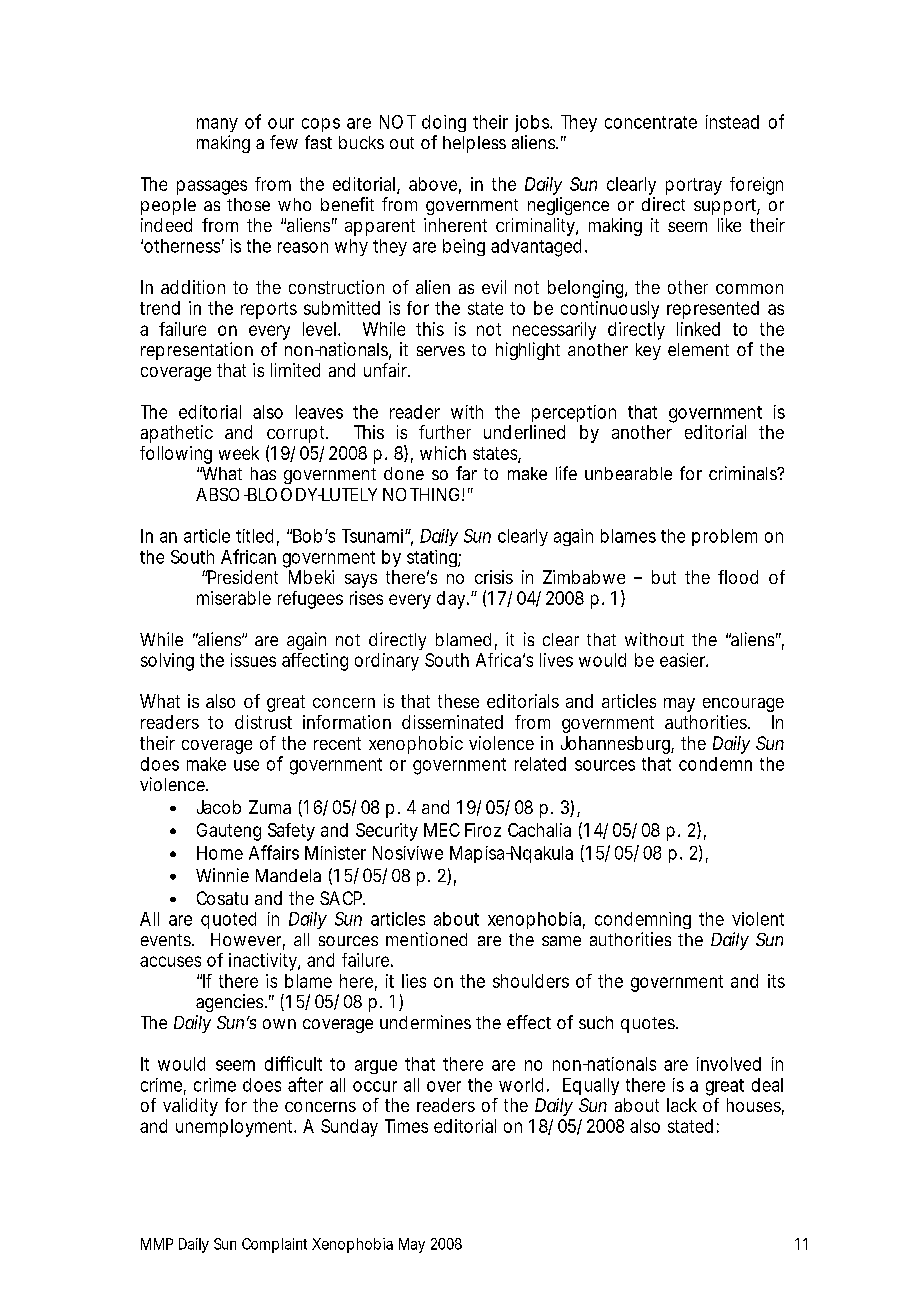  Describe the element at coordinates (694, 186) in the page. I see `portray` at that location.
